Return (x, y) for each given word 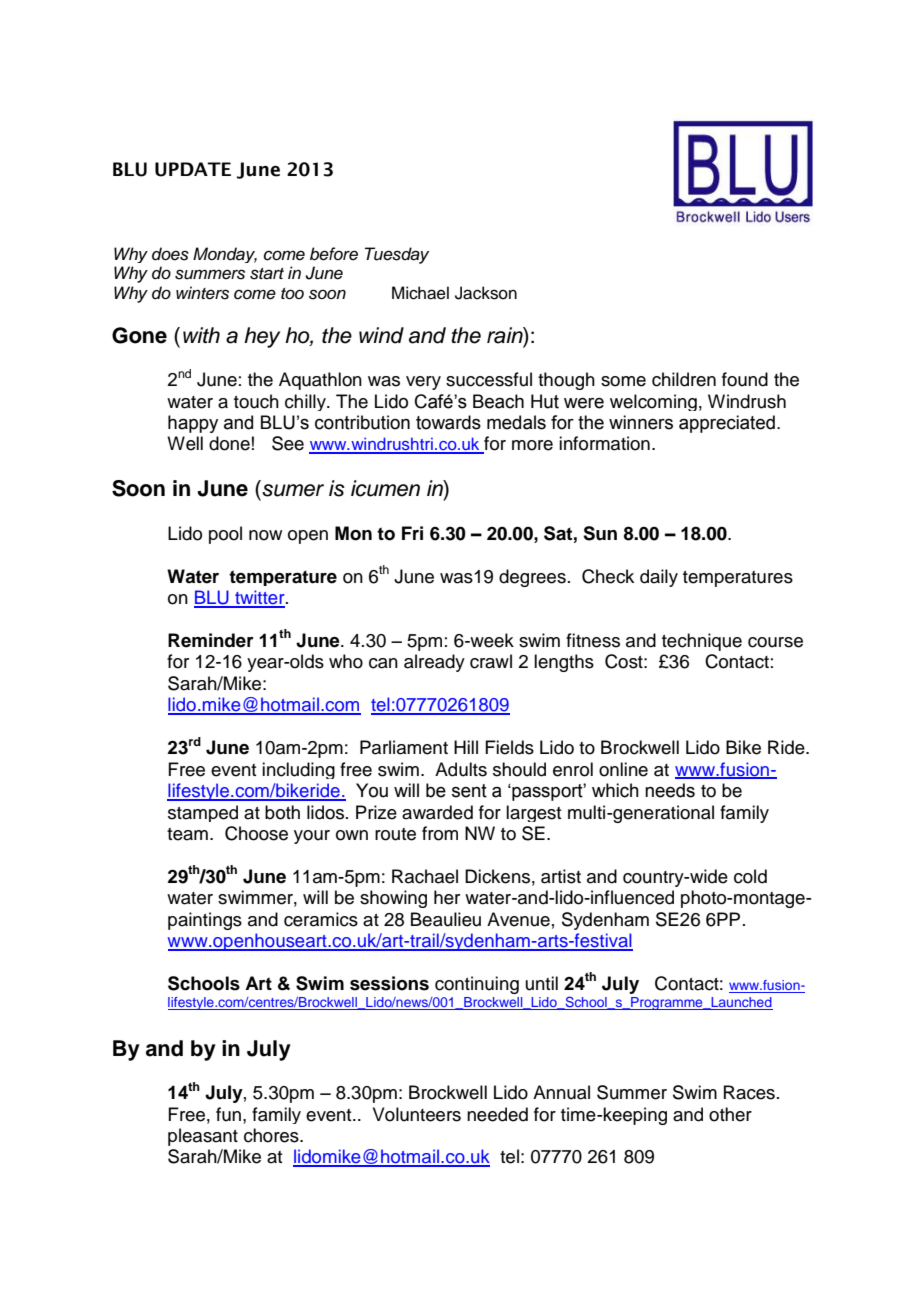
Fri (412, 533)
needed (497, 1114)
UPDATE (193, 169)
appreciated (727, 424)
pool (225, 535)
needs (670, 790)
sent (469, 791)
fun (228, 1114)
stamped (203, 813)
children (684, 379)
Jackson (486, 293)
